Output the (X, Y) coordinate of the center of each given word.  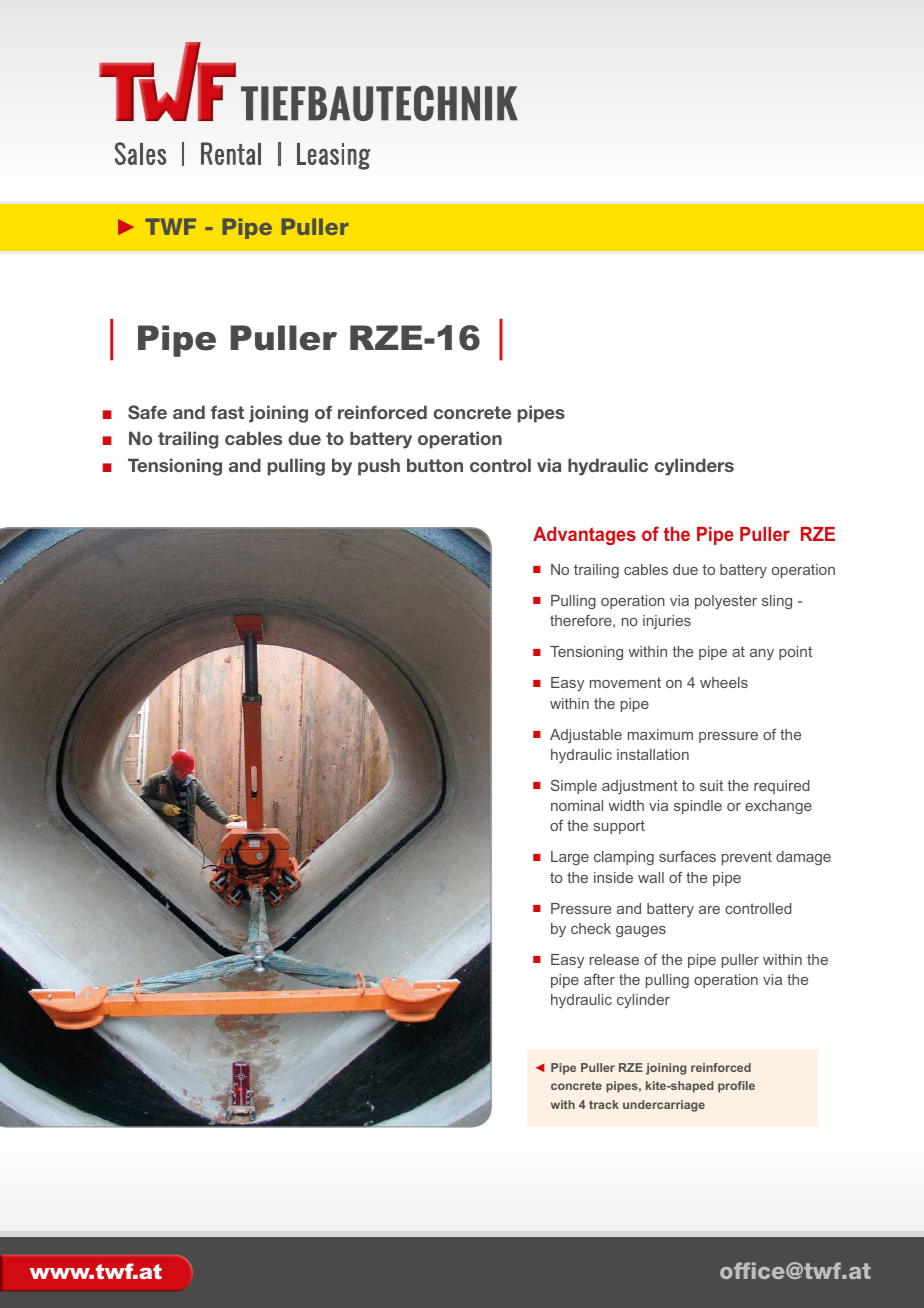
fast (227, 412)
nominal (577, 805)
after (599, 979)
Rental (231, 153)
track (604, 1104)
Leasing (333, 156)
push (379, 467)
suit (711, 785)
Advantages (584, 536)
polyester (726, 602)
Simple (574, 786)
